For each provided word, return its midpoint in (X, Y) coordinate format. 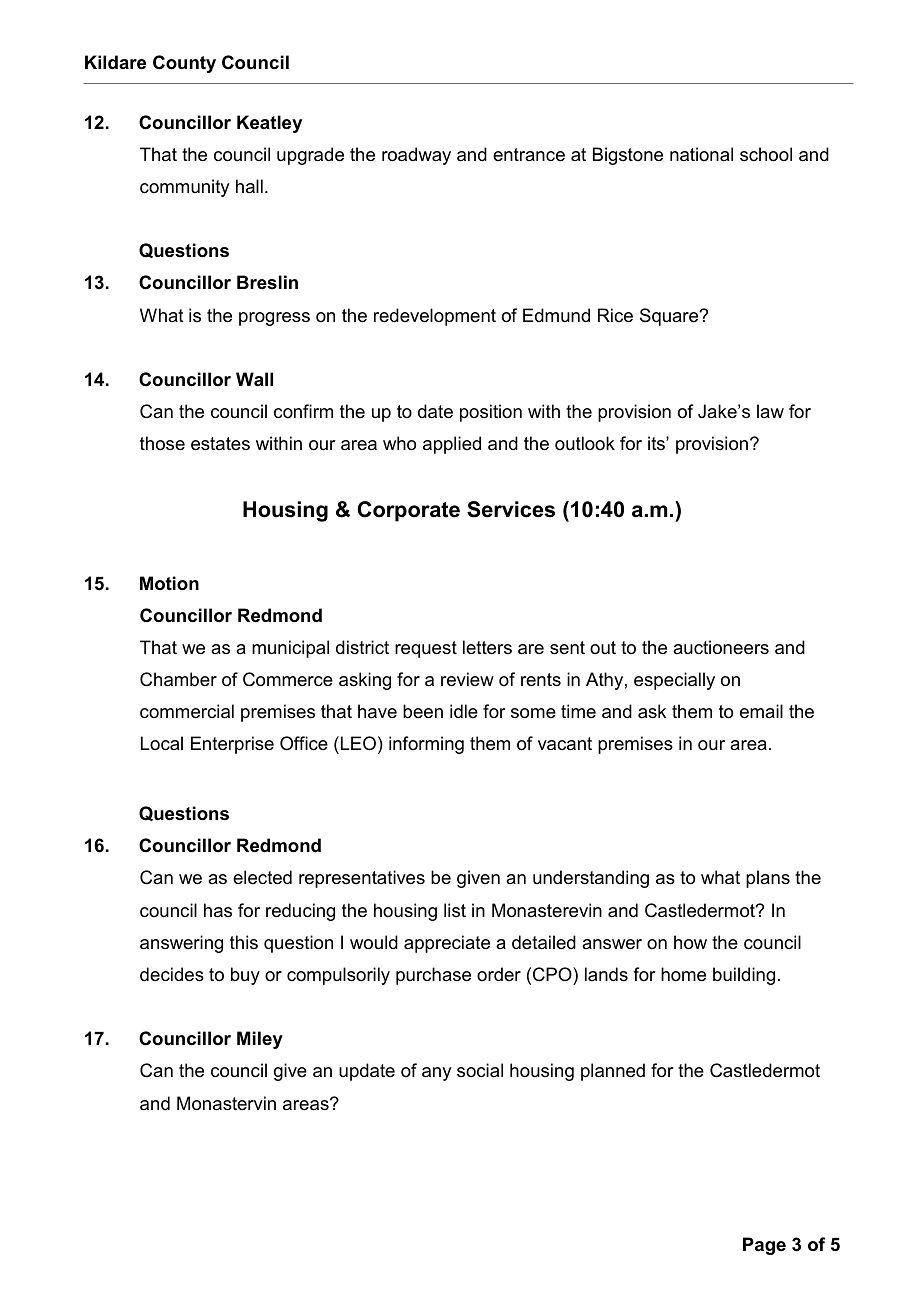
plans (768, 879)
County (184, 64)
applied (452, 445)
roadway (416, 156)
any (436, 1074)
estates (220, 444)
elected (262, 877)
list (455, 910)
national (701, 154)
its (657, 443)
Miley (260, 1040)
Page (764, 1246)
